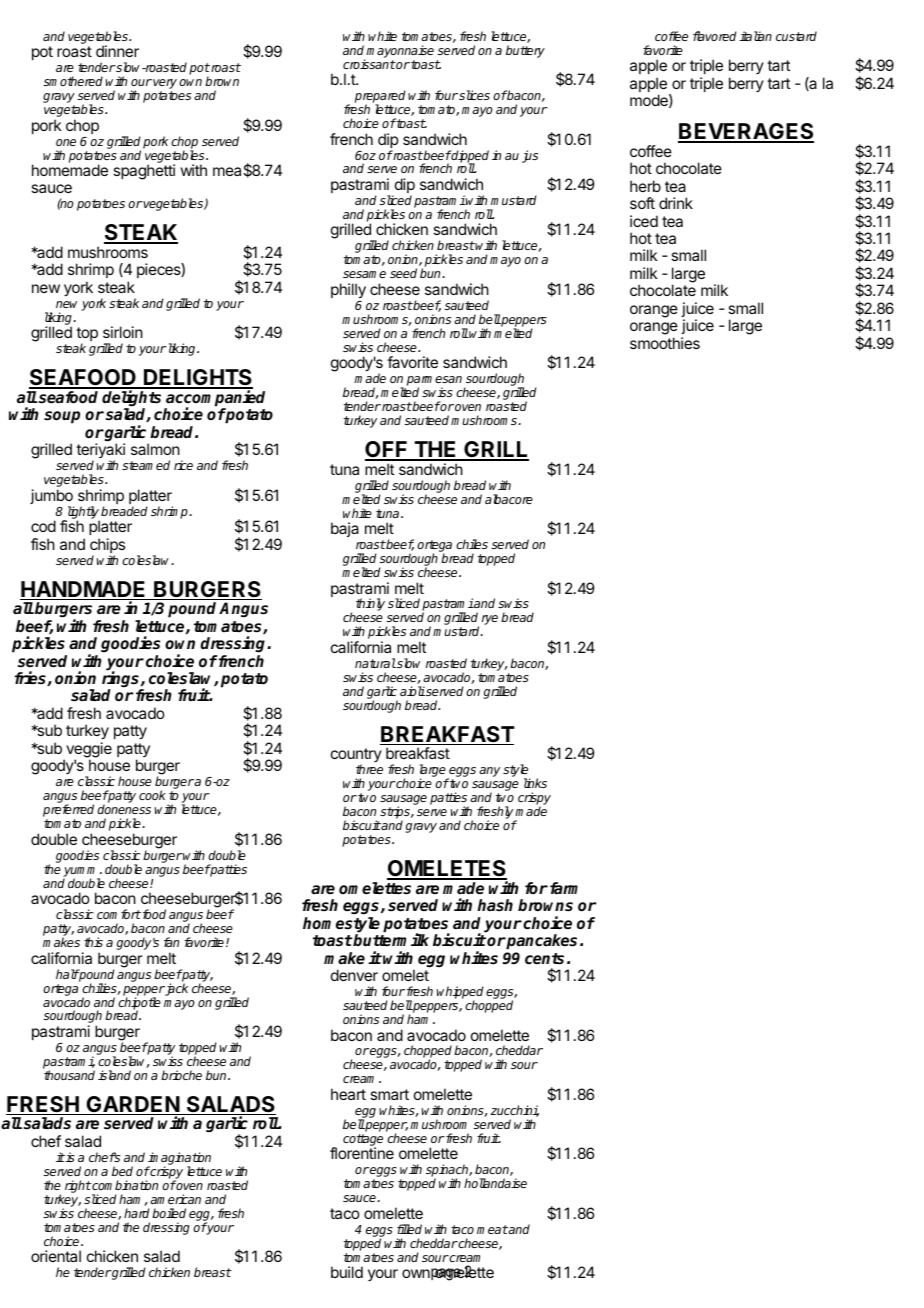 The image size is (924, 1308). Describe the element at coordinates (117, 51) in the screenshot. I see `dinner` at that location.
